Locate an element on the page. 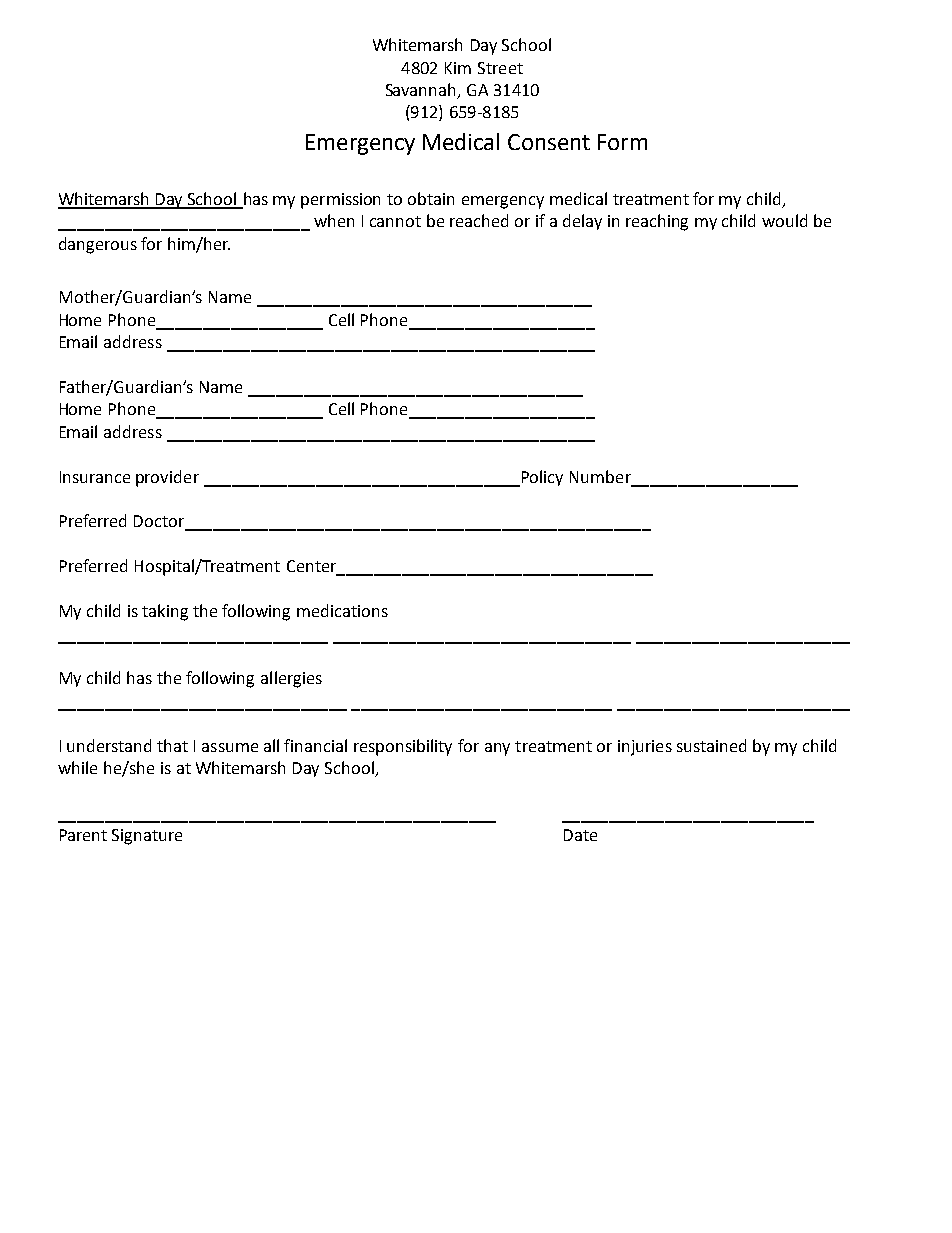 This page has height=1233, width=952. responsibility is located at coordinates (403, 747).
